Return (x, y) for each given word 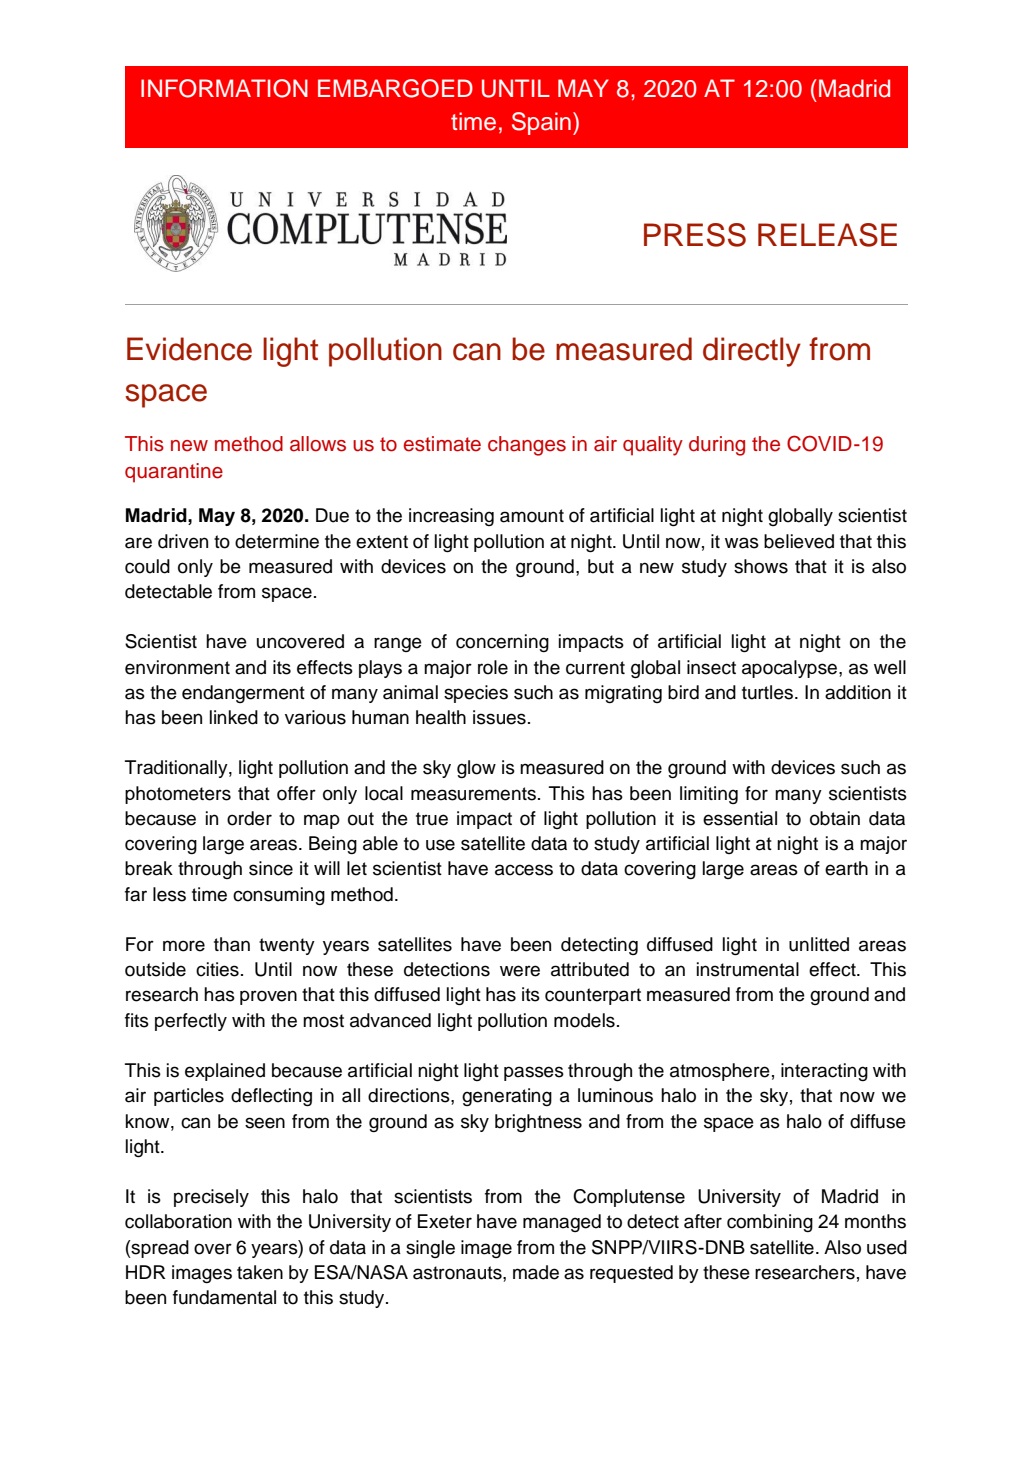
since (271, 868)
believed (799, 541)
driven (183, 541)
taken (260, 1272)
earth (846, 868)
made (536, 1272)
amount (532, 516)
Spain (541, 123)
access (524, 870)
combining (770, 1223)
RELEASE (827, 235)
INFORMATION (224, 88)
